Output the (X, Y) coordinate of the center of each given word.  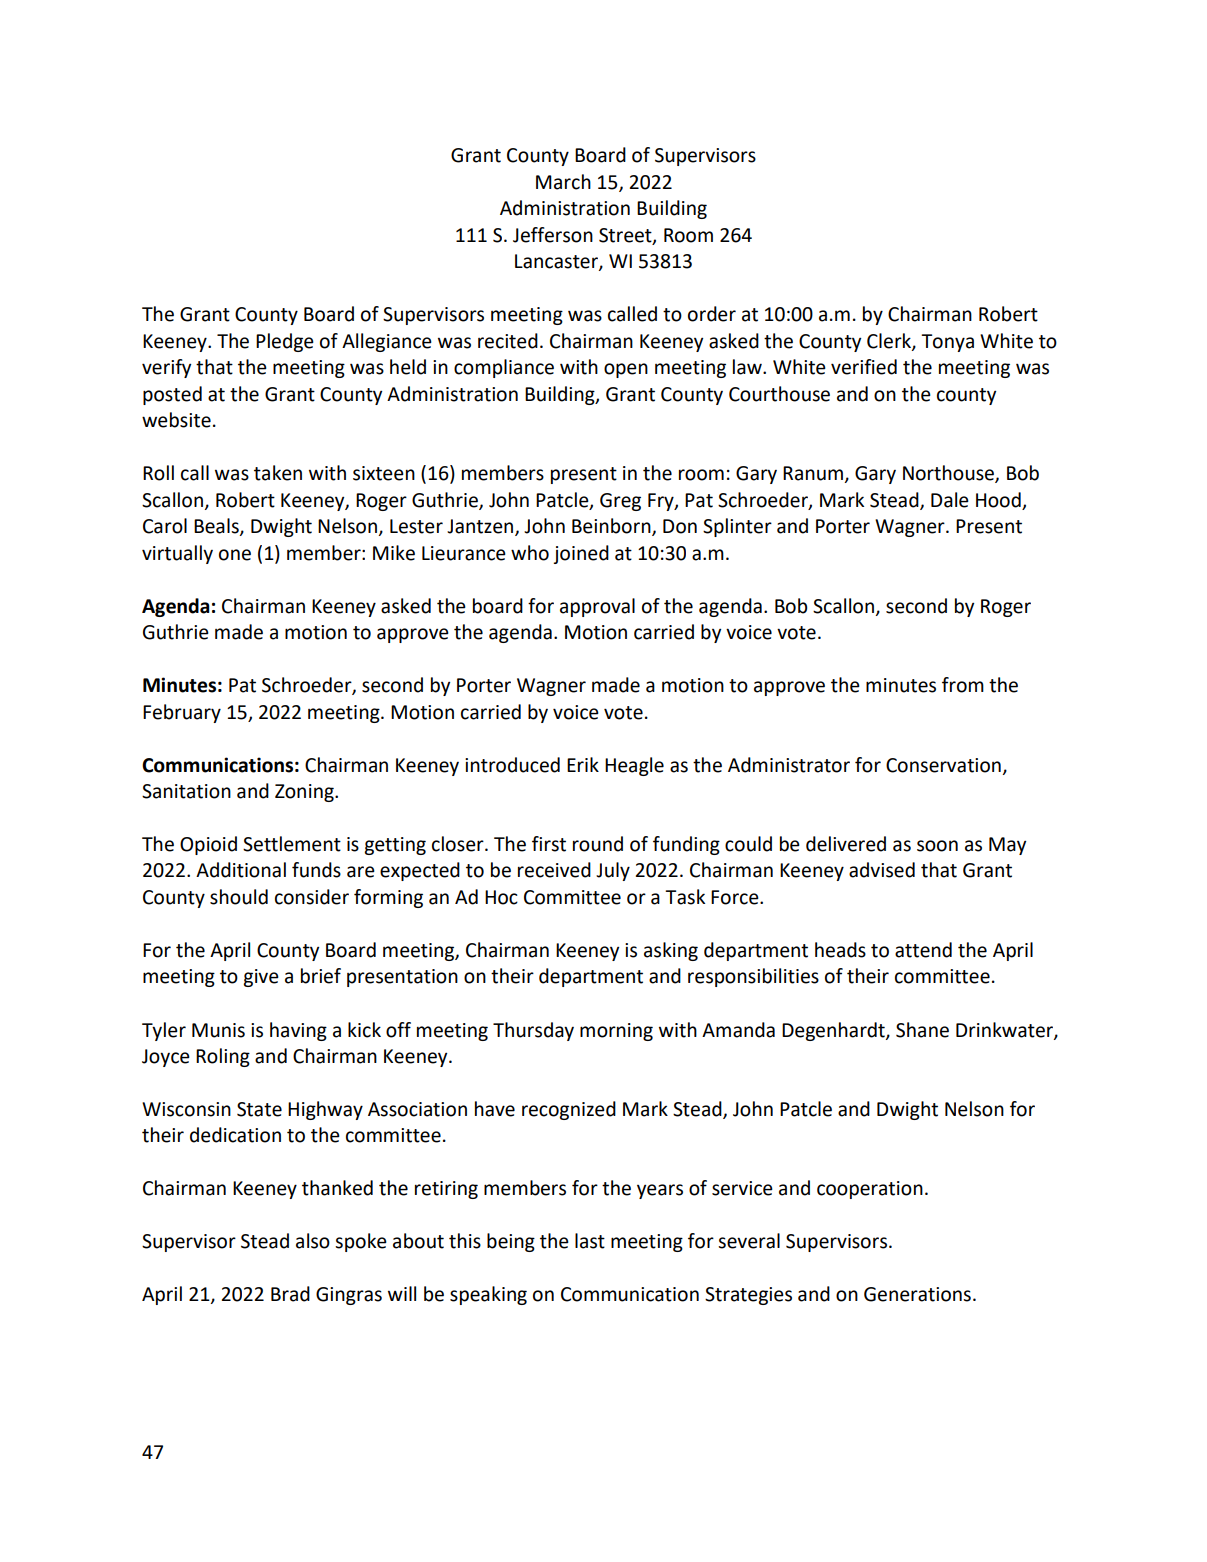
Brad (290, 1294)
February (182, 713)
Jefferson (553, 235)
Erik (583, 764)
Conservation (943, 765)
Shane (922, 1030)
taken (278, 473)
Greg (620, 502)
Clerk (890, 341)
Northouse (949, 474)
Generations (917, 1294)
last (590, 1241)
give (261, 978)
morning (616, 1032)
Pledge (285, 342)
